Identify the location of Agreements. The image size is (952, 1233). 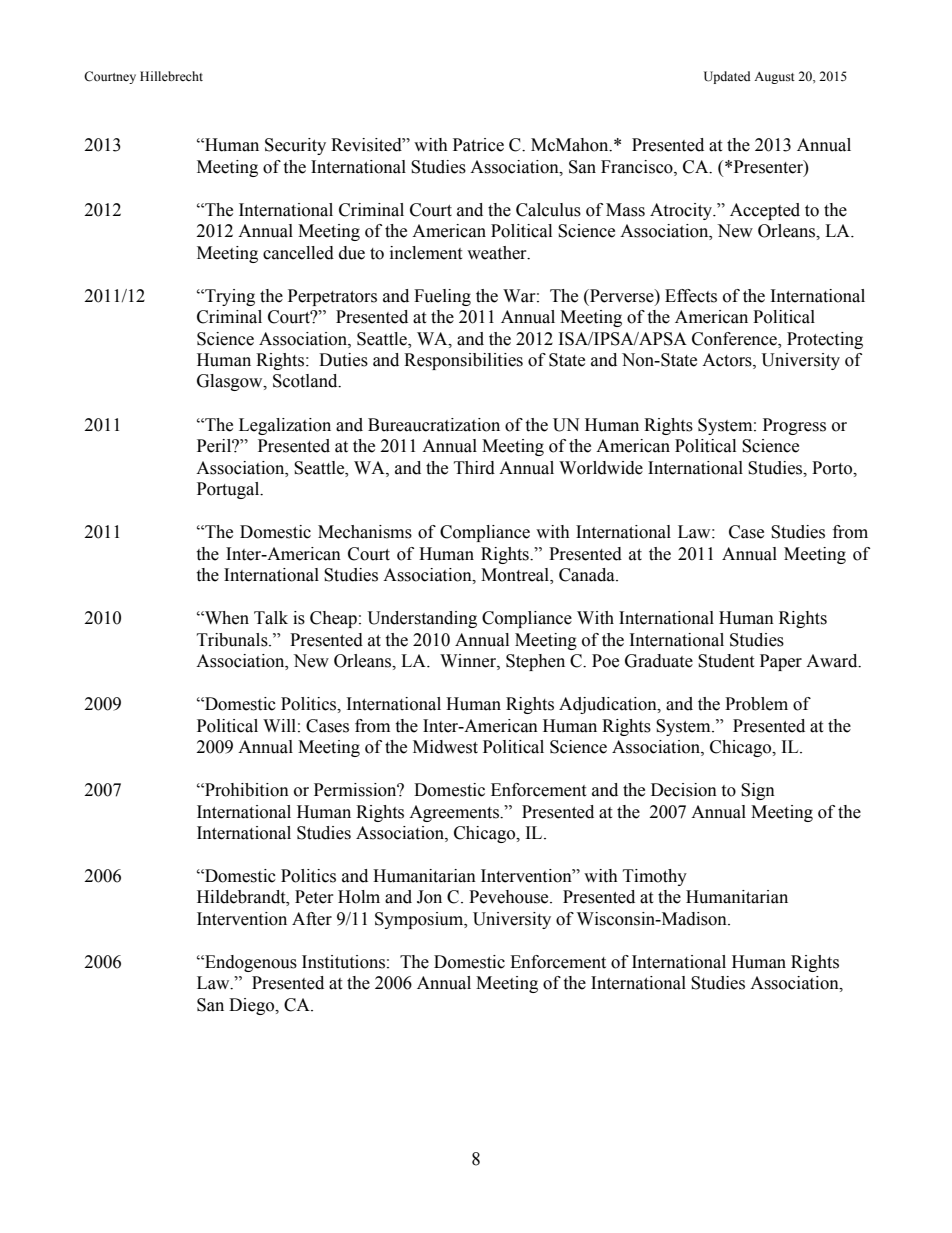
(455, 813).
